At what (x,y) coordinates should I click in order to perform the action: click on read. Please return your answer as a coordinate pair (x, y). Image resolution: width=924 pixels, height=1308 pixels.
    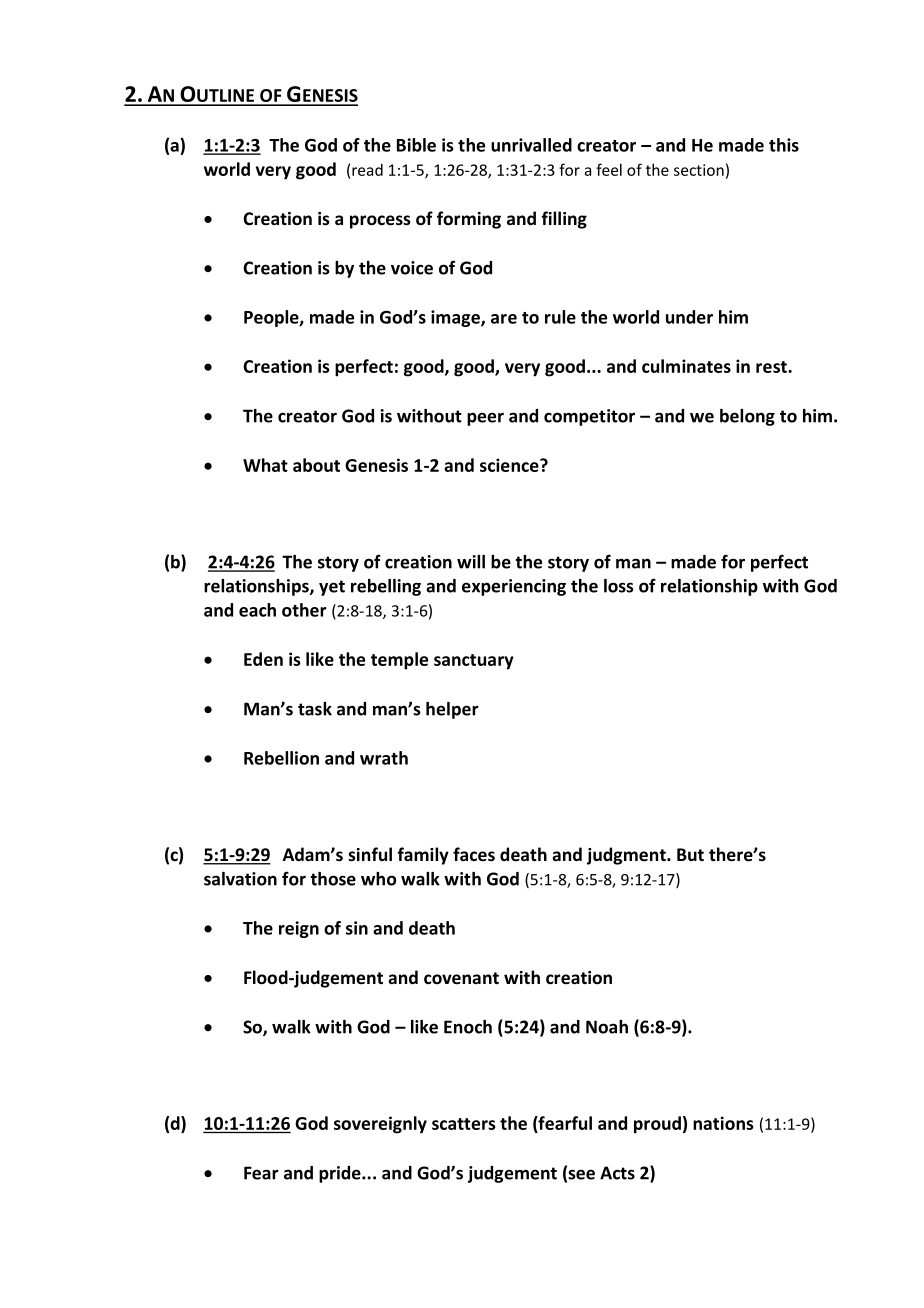
    Looking at the image, I should click on (367, 170).
